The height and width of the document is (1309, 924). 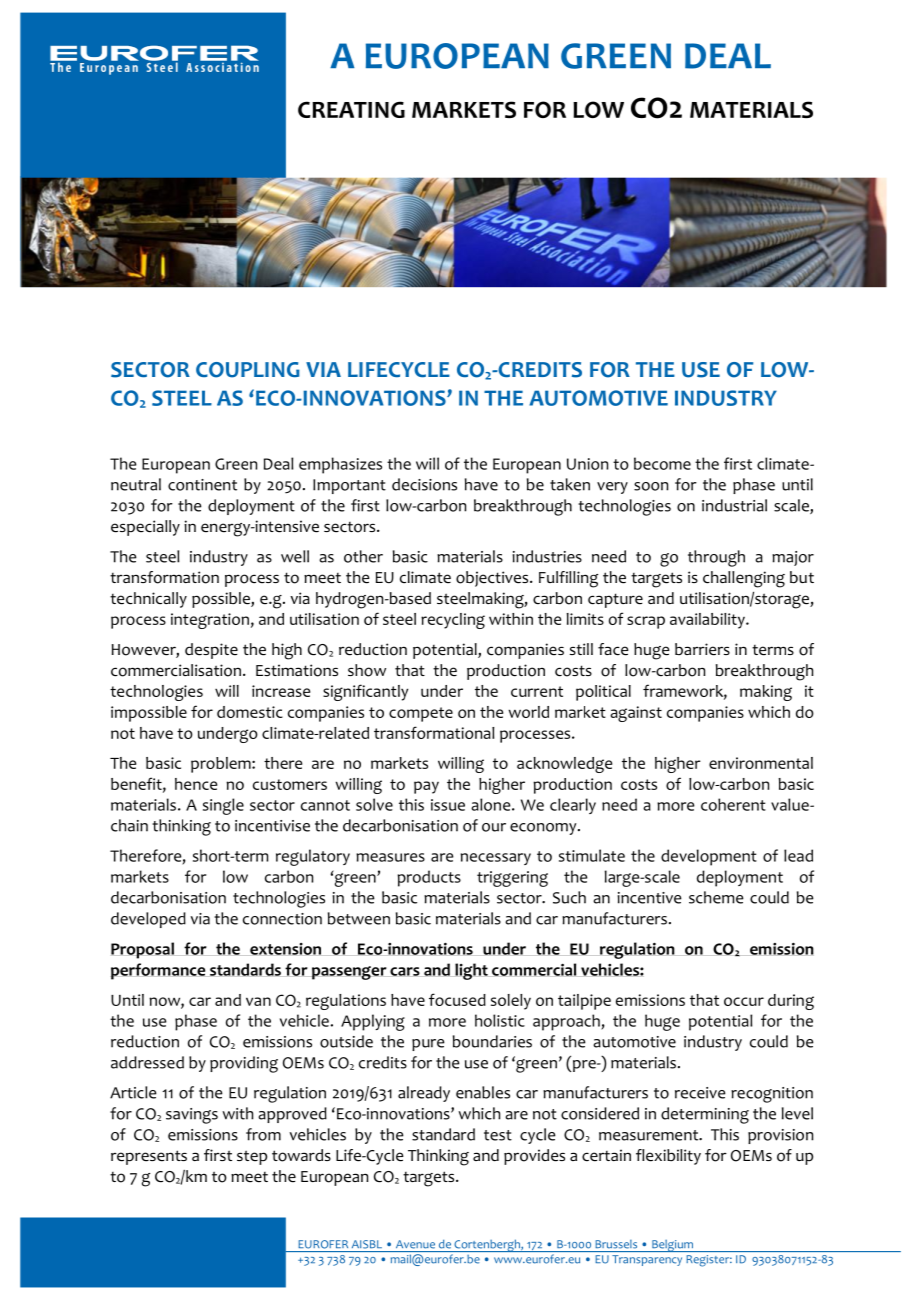 I want to click on become, so click(x=662, y=463).
